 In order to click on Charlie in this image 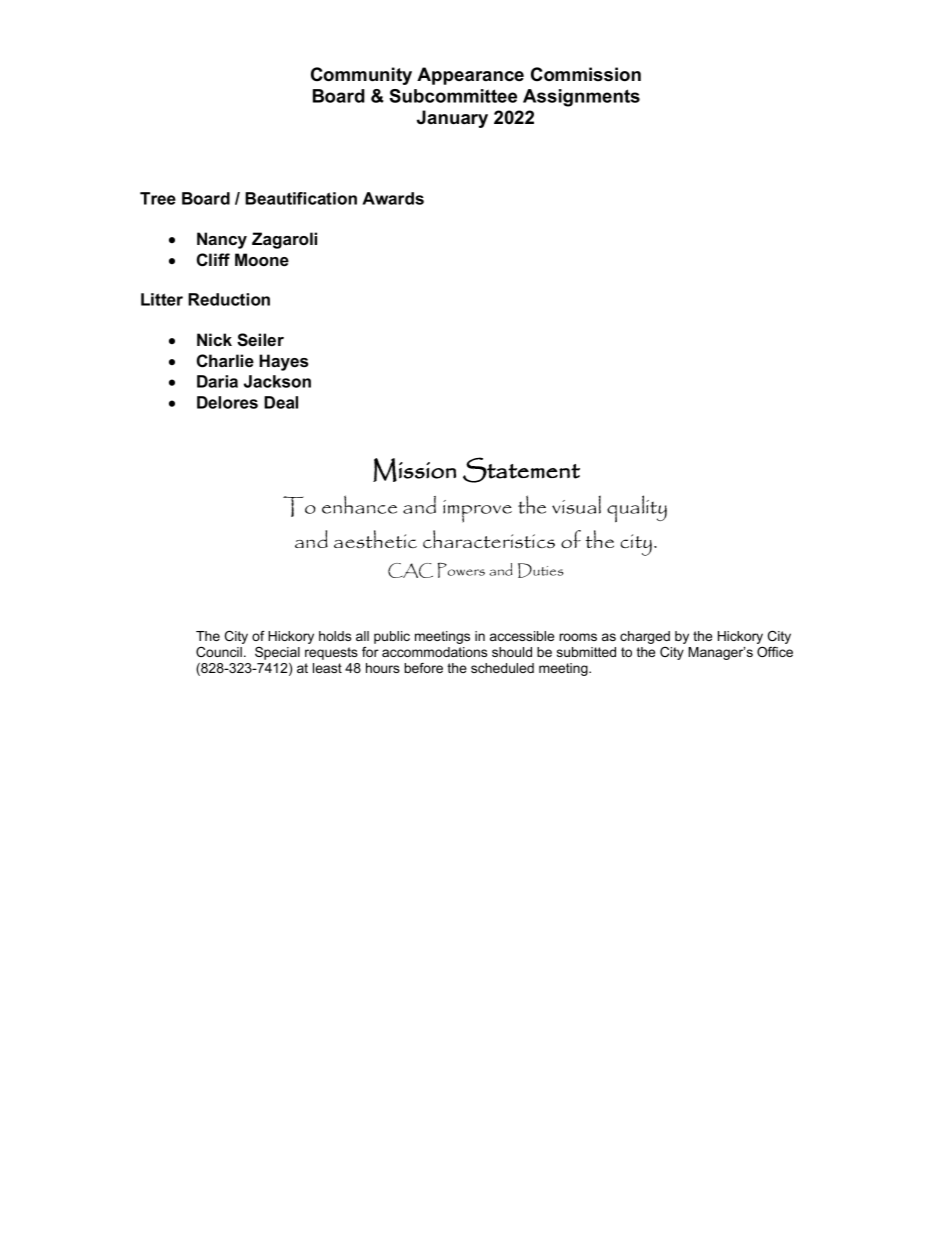, I will do `click(225, 361)`.
